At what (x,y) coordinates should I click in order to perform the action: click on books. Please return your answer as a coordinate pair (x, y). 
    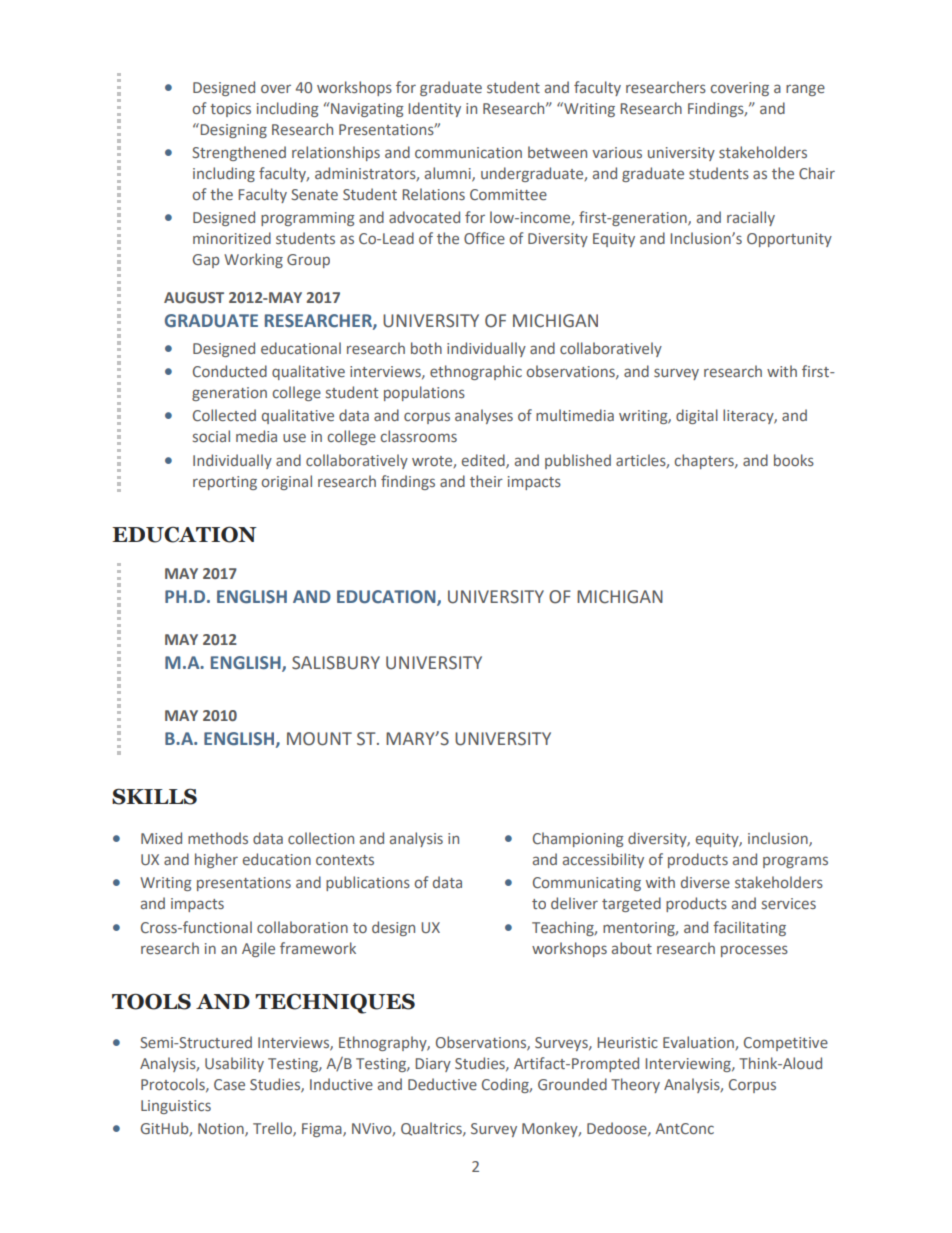
    Looking at the image, I should click on (794, 460).
